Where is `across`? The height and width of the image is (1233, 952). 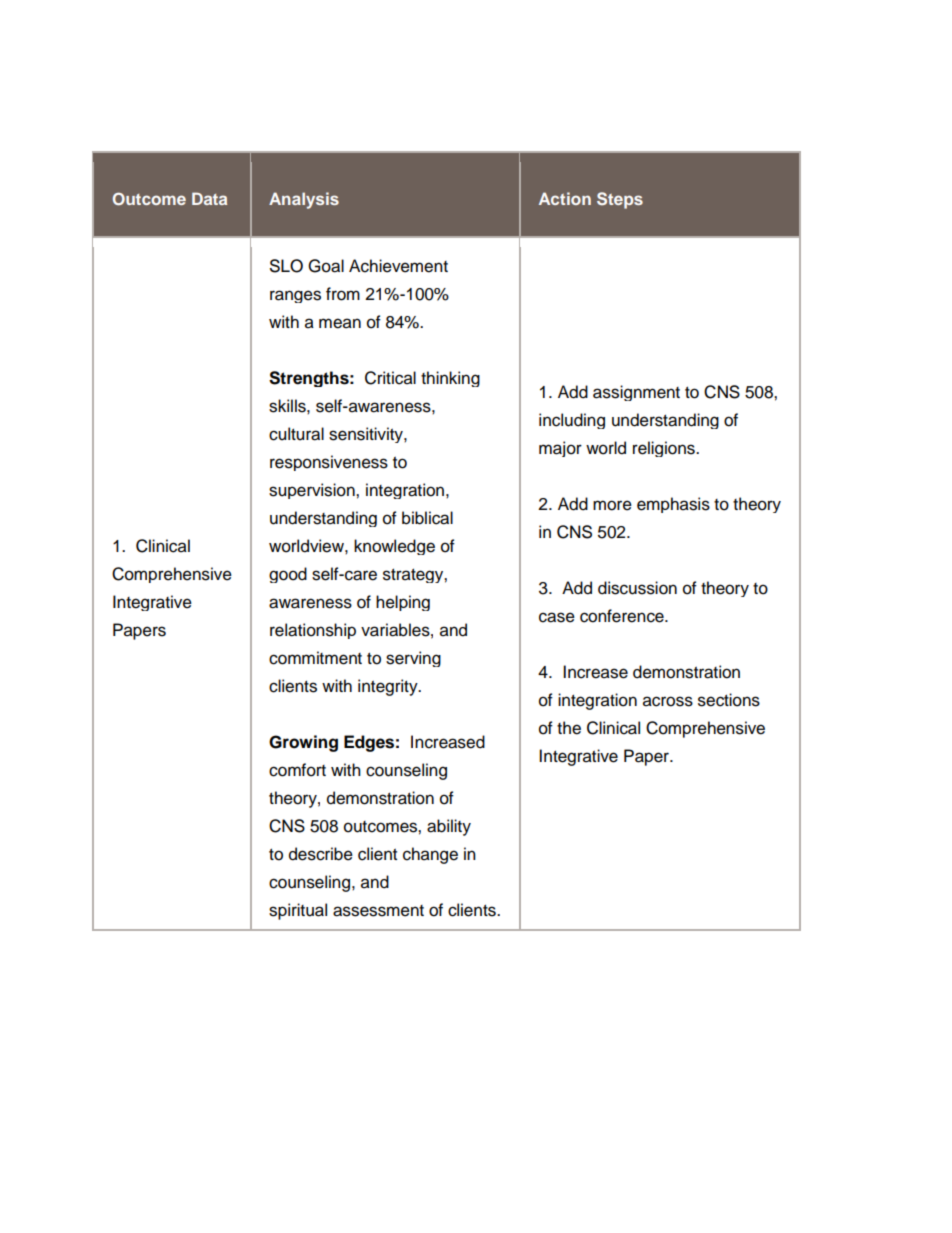
across is located at coordinates (668, 701).
